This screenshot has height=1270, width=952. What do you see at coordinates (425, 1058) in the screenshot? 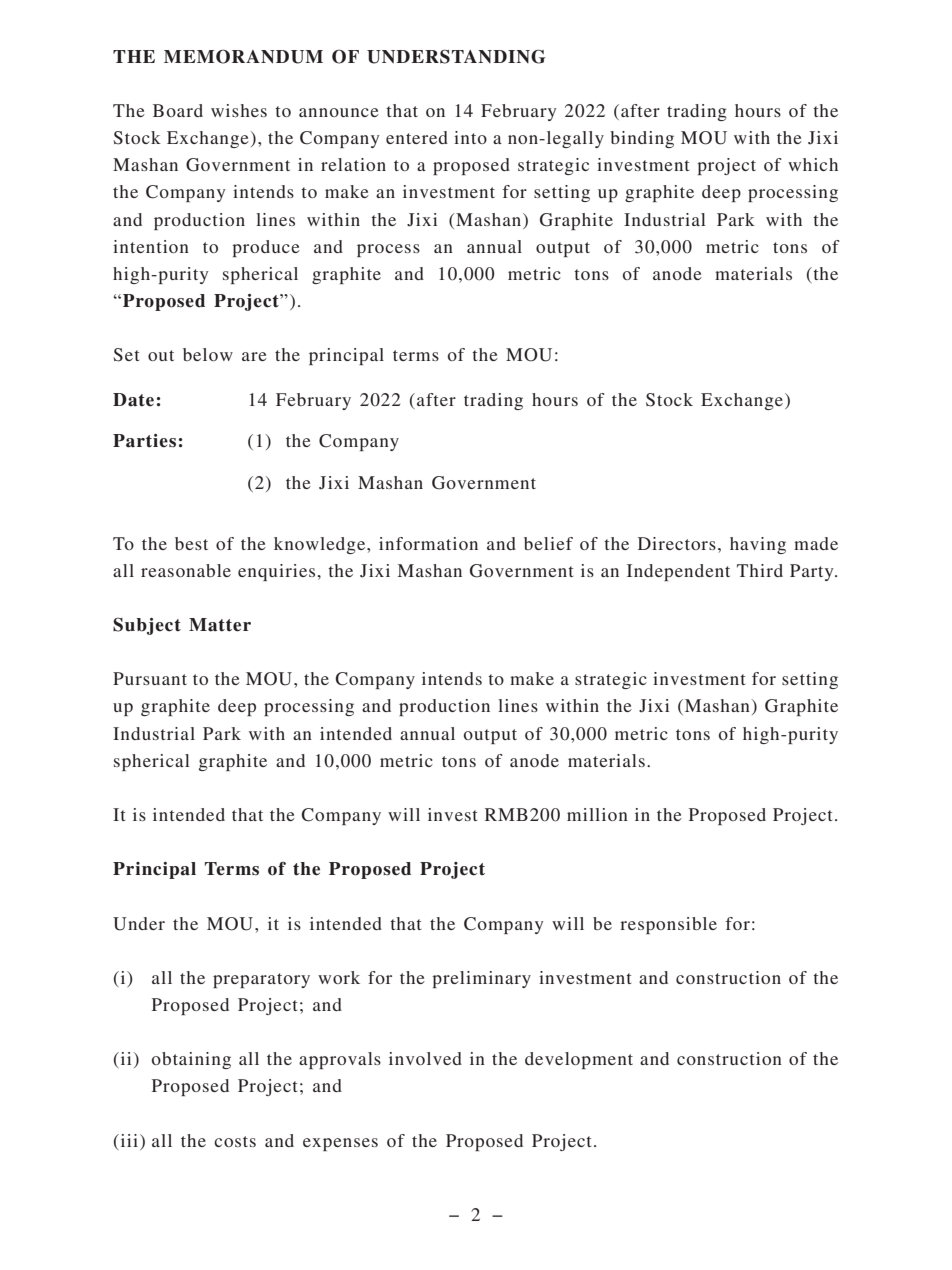
I see `involved` at bounding box center [425, 1058].
